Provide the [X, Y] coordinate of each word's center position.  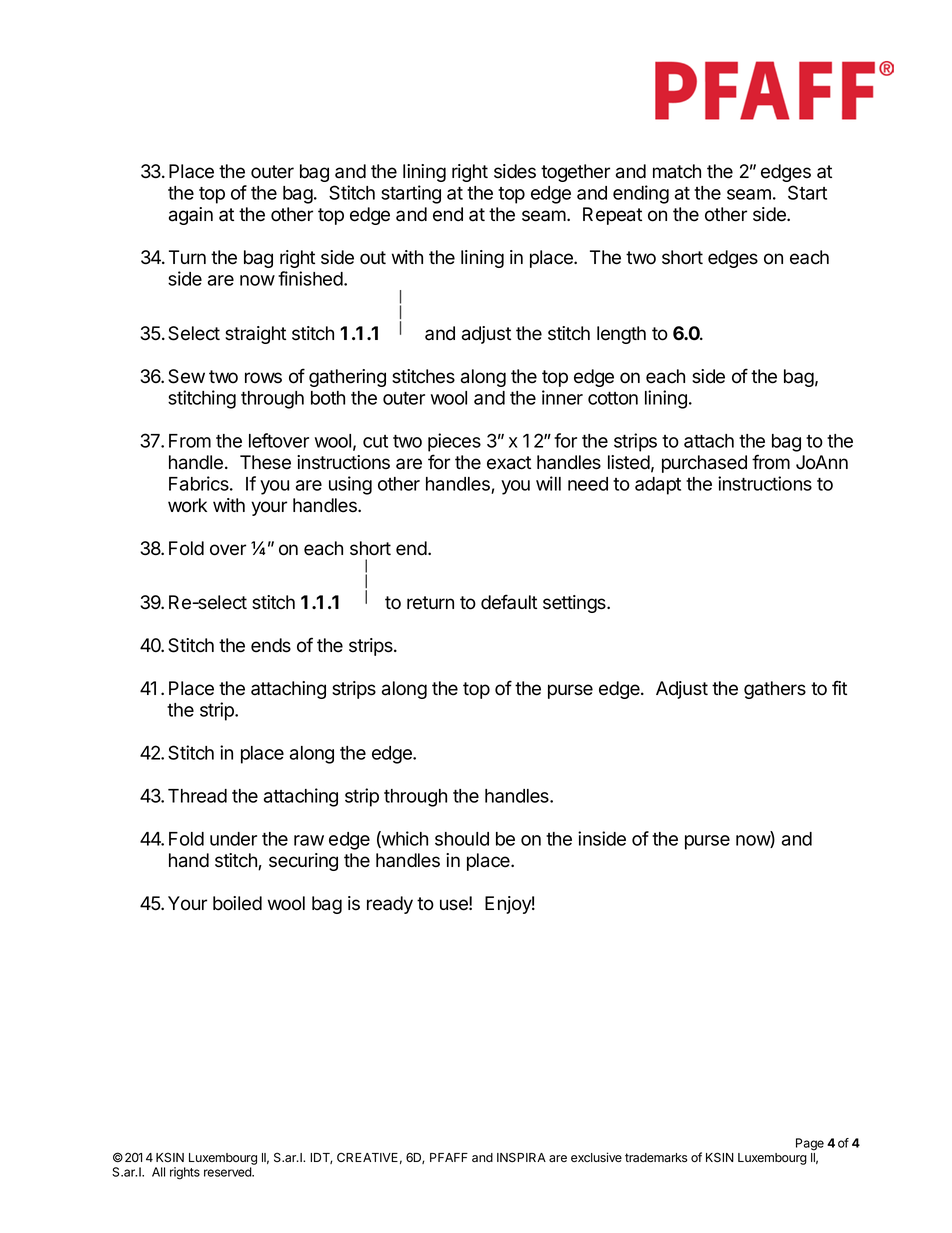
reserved [228, 1172]
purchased [704, 464]
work [187, 505]
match [677, 171]
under [233, 839]
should [462, 839]
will [548, 483]
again [191, 216]
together [575, 173]
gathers [775, 690]
